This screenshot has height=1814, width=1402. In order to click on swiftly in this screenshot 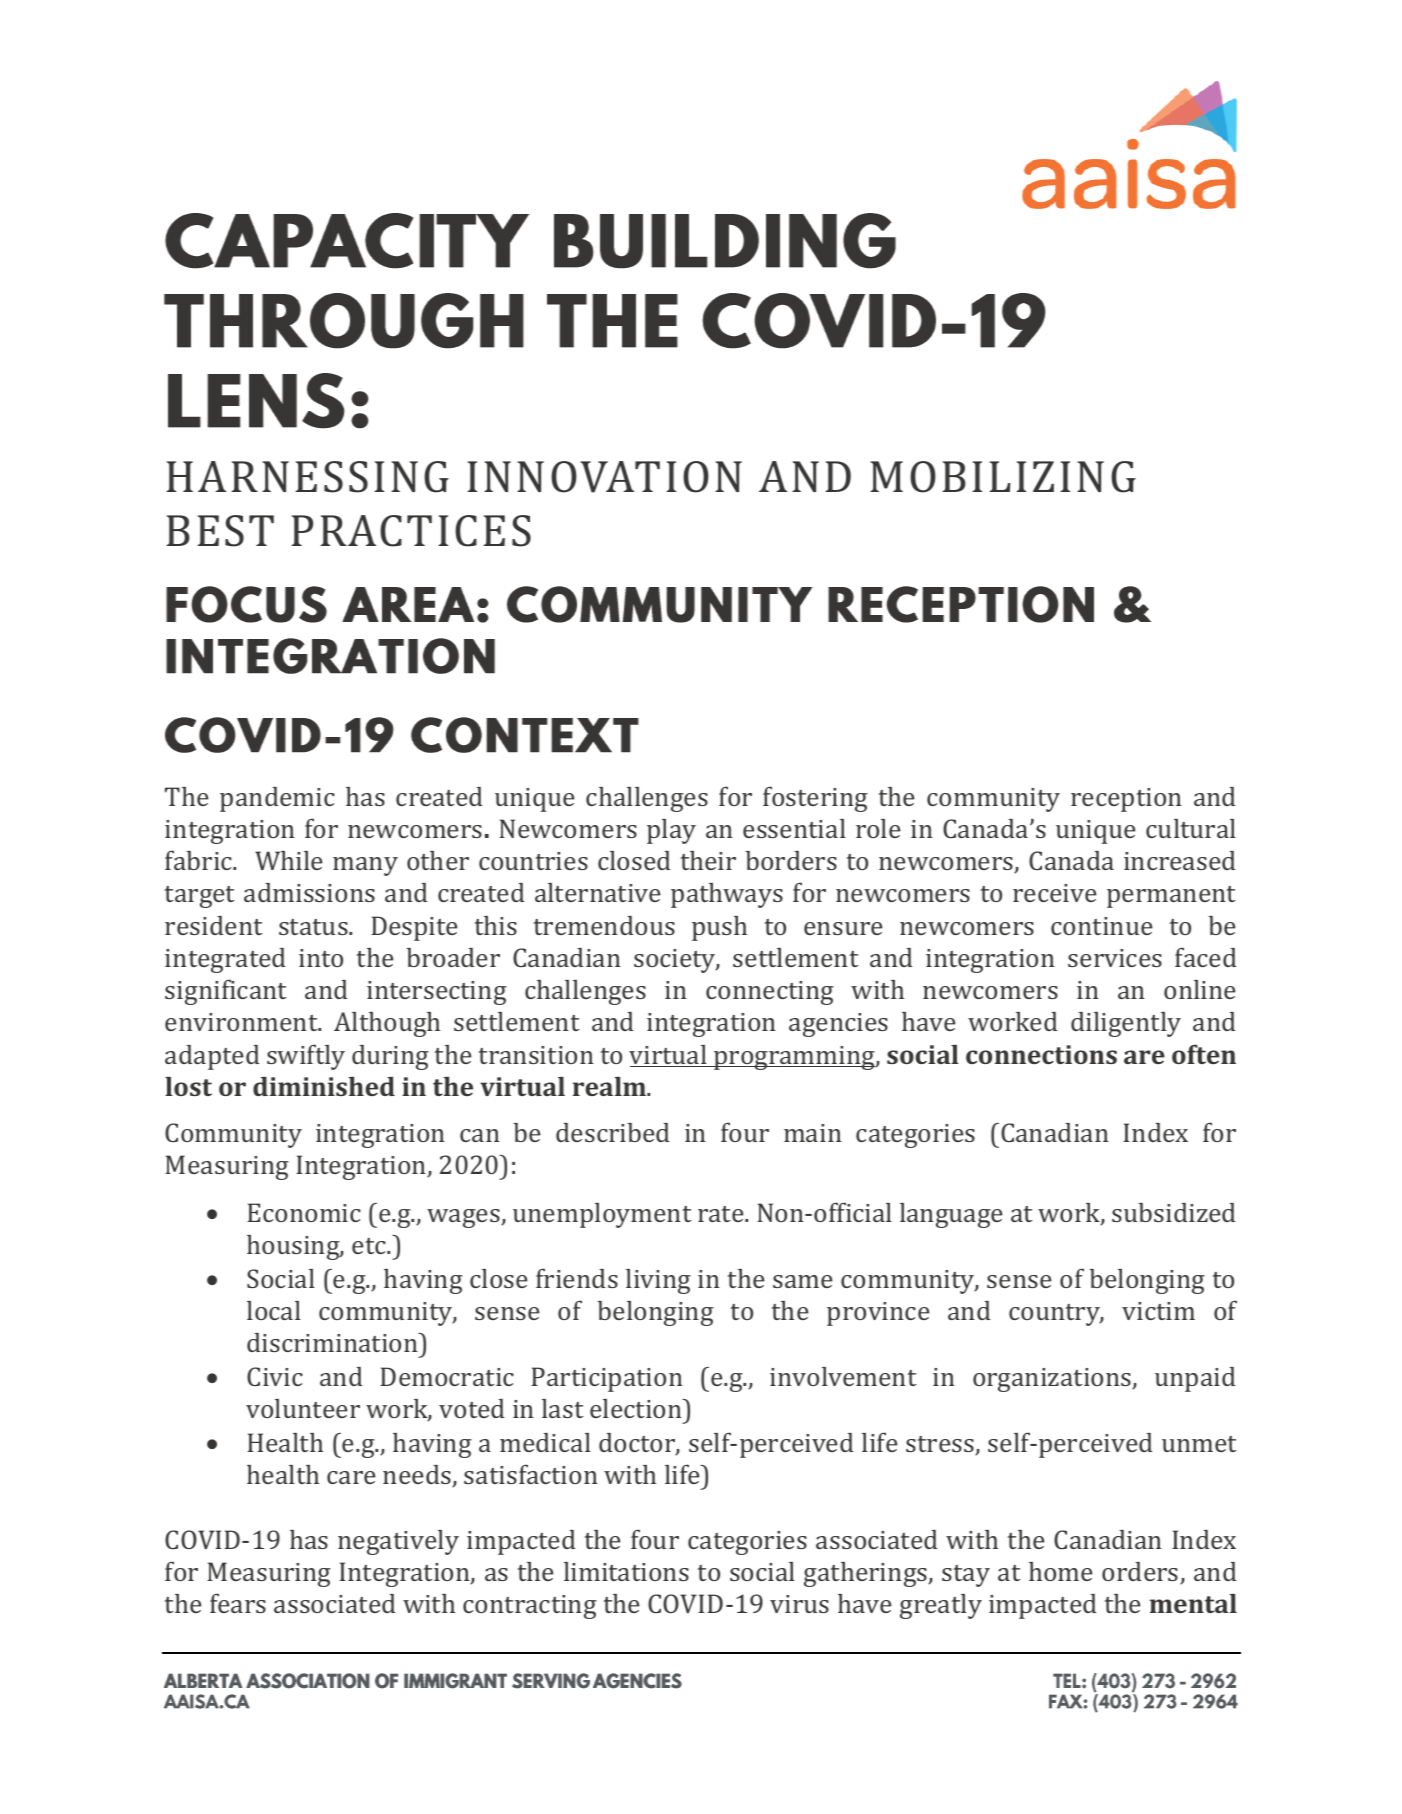, I will do `click(306, 1057)`.
